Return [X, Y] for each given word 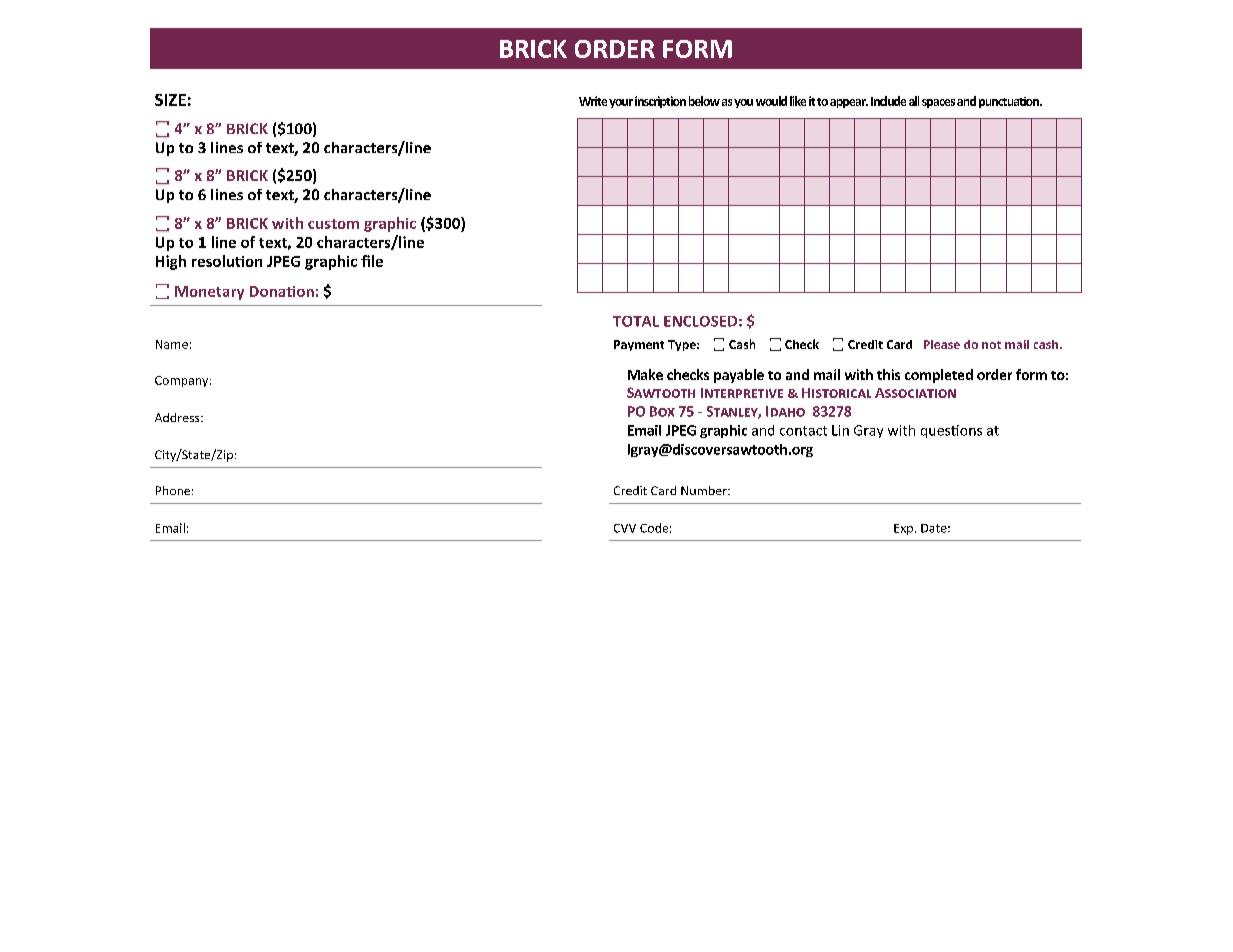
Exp [903, 529]
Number [705, 490]
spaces [938, 103]
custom [333, 224]
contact [803, 431]
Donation [282, 291]
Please [942, 344]
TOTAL [636, 321]
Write [593, 101]
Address [178, 417]
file [372, 261]
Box [662, 411]
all [914, 101]
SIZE [170, 100]
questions [951, 431]
